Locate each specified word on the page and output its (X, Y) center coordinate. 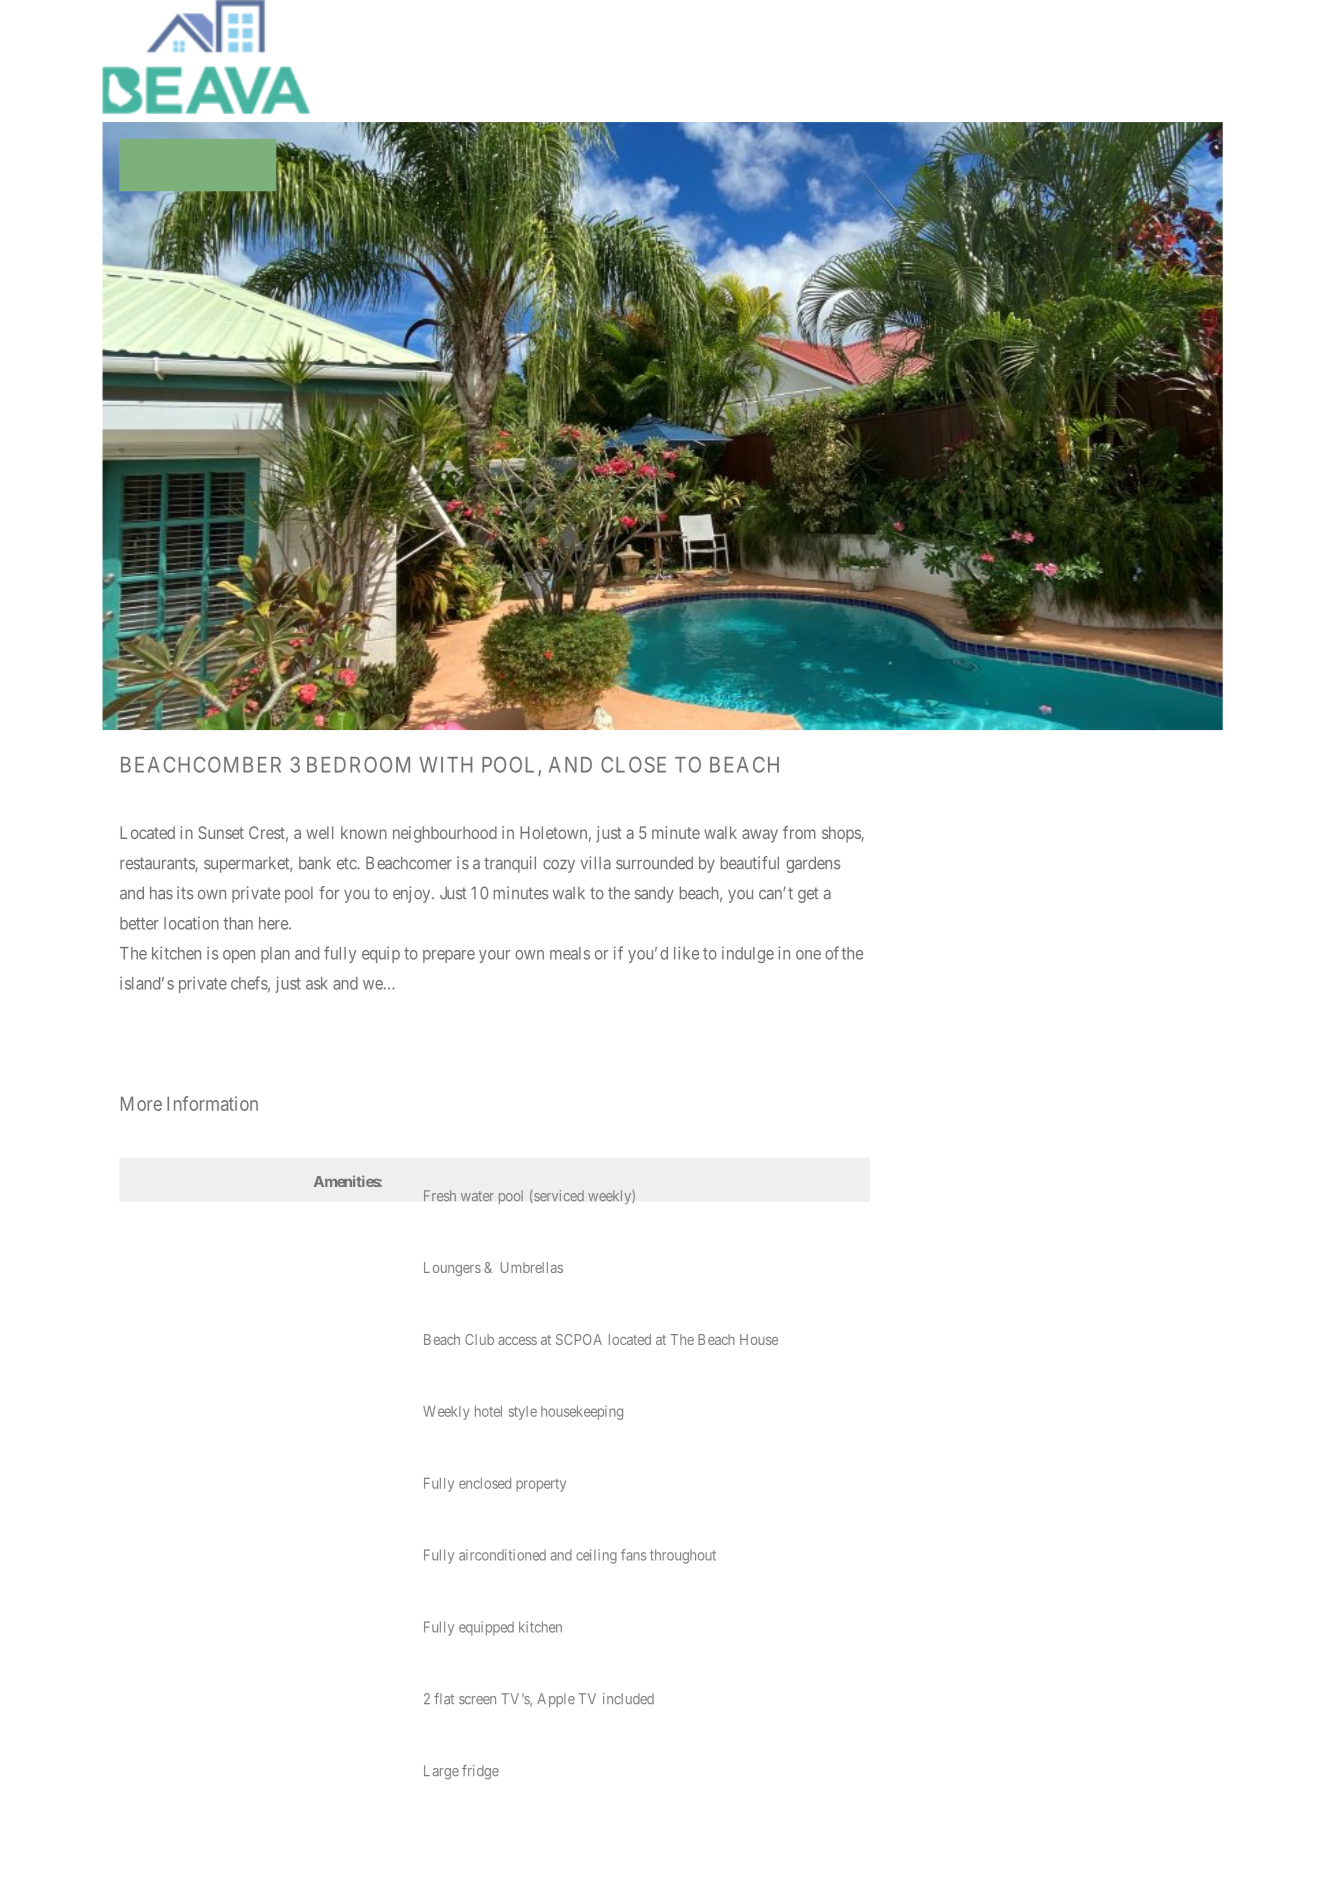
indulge (748, 954)
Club (479, 1339)
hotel (488, 1411)
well (319, 832)
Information (212, 1103)
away (760, 836)
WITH (445, 765)
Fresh (440, 1195)
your (494, 956)
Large (441, 1772)
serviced (558, 1196)
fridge (480, 1772)
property (541, 1485)
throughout (683, 1556)
